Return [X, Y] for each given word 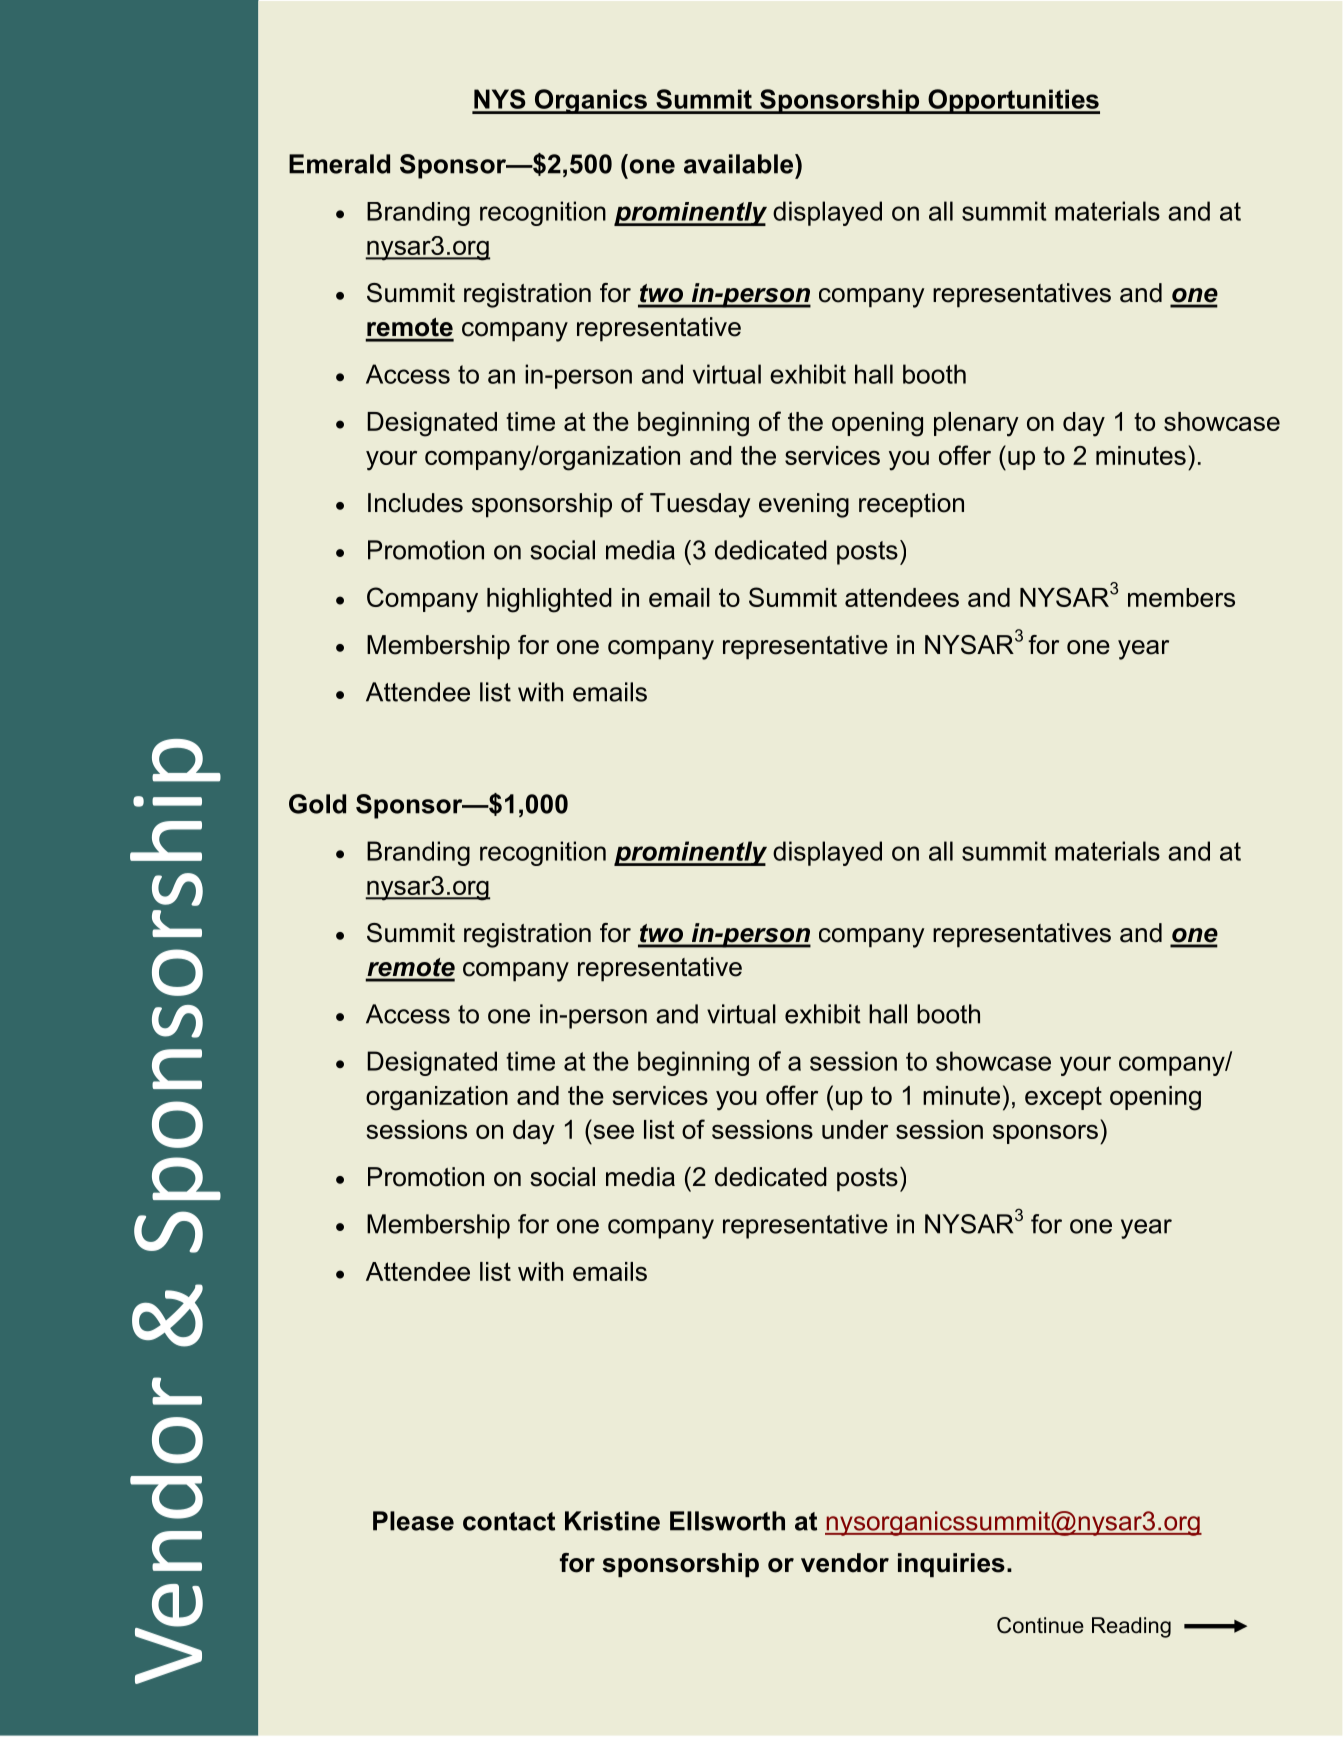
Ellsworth [727, 1521]
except [1063, 1098]
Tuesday [700, 505]
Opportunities [1013, 101]
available [740, 164]
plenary [976, 424]
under [855, 1129]
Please [413, 1521]
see [613, 1132]
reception [911, 505]
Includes [415, 503]
